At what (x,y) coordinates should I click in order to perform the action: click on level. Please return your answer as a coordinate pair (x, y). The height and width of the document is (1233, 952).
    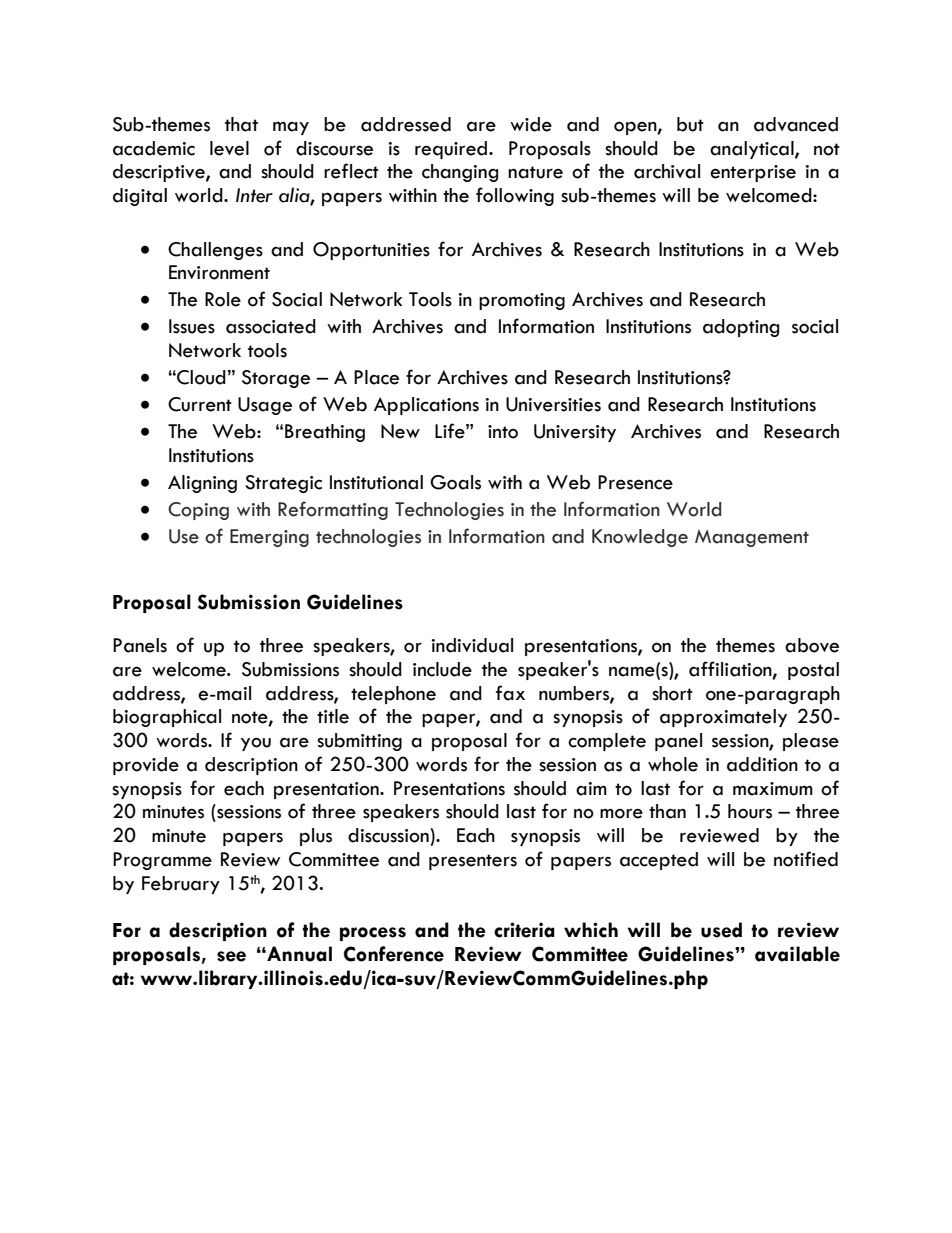
    Looking at the image, I should click on (229, 148).
